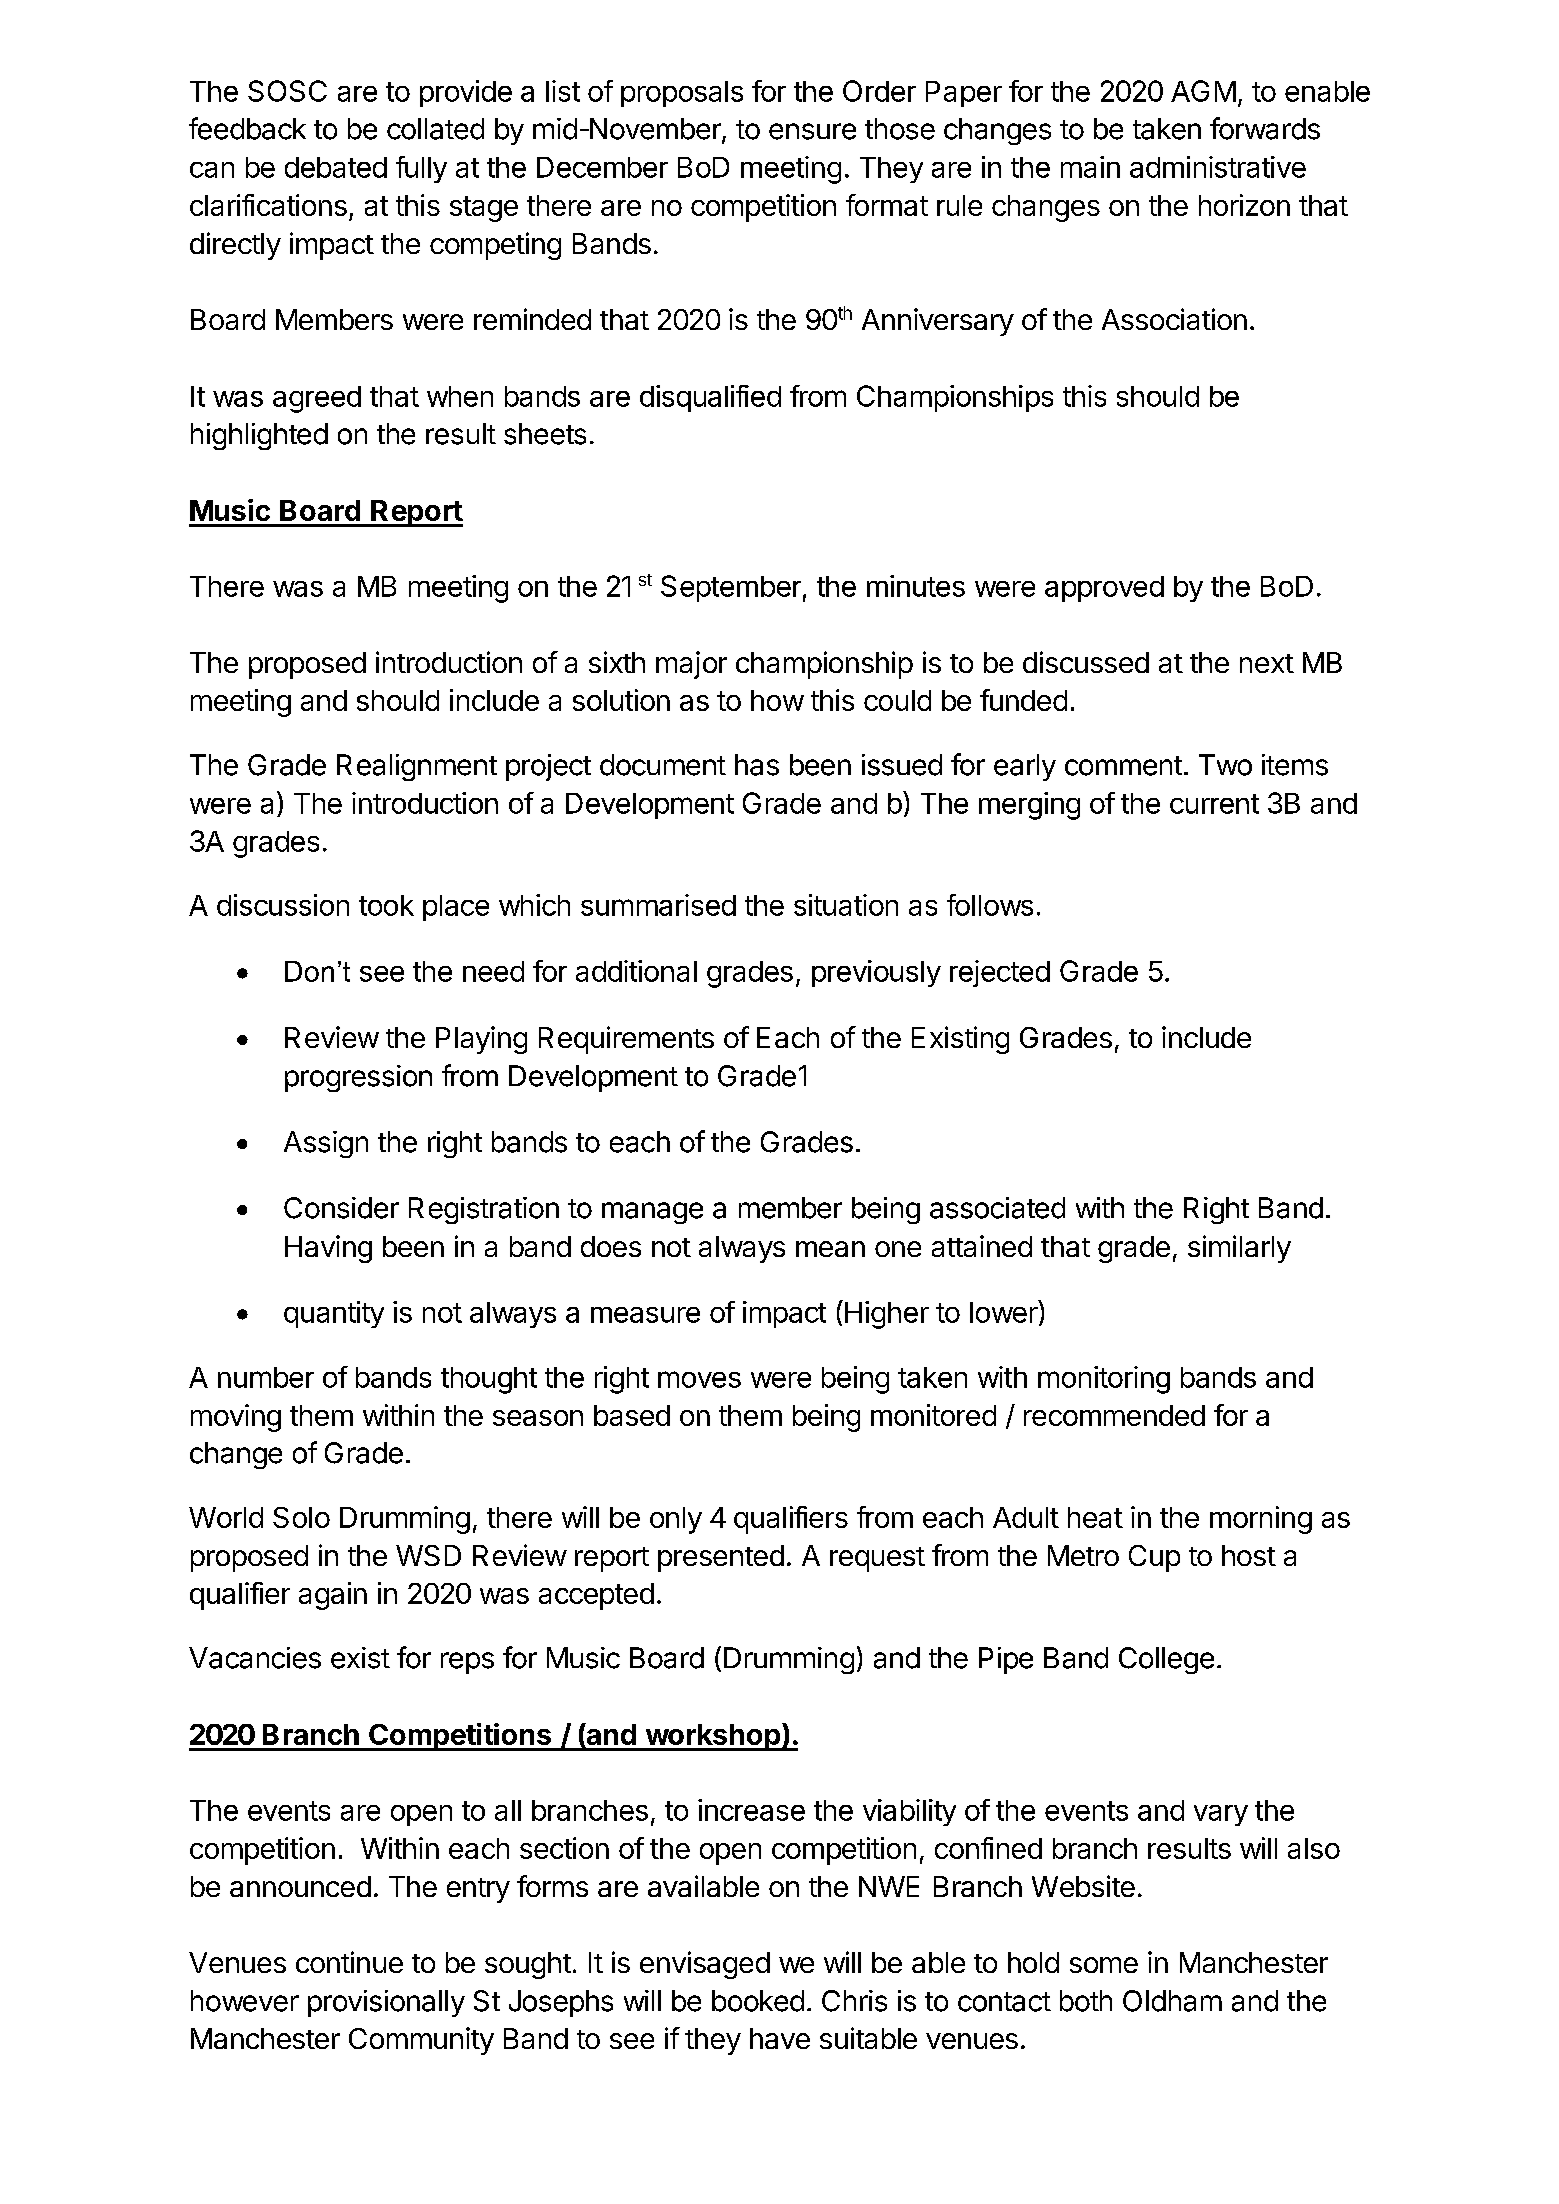 This document has width=1559, height=2204. I want to click on continue, so click(349, 1962).
